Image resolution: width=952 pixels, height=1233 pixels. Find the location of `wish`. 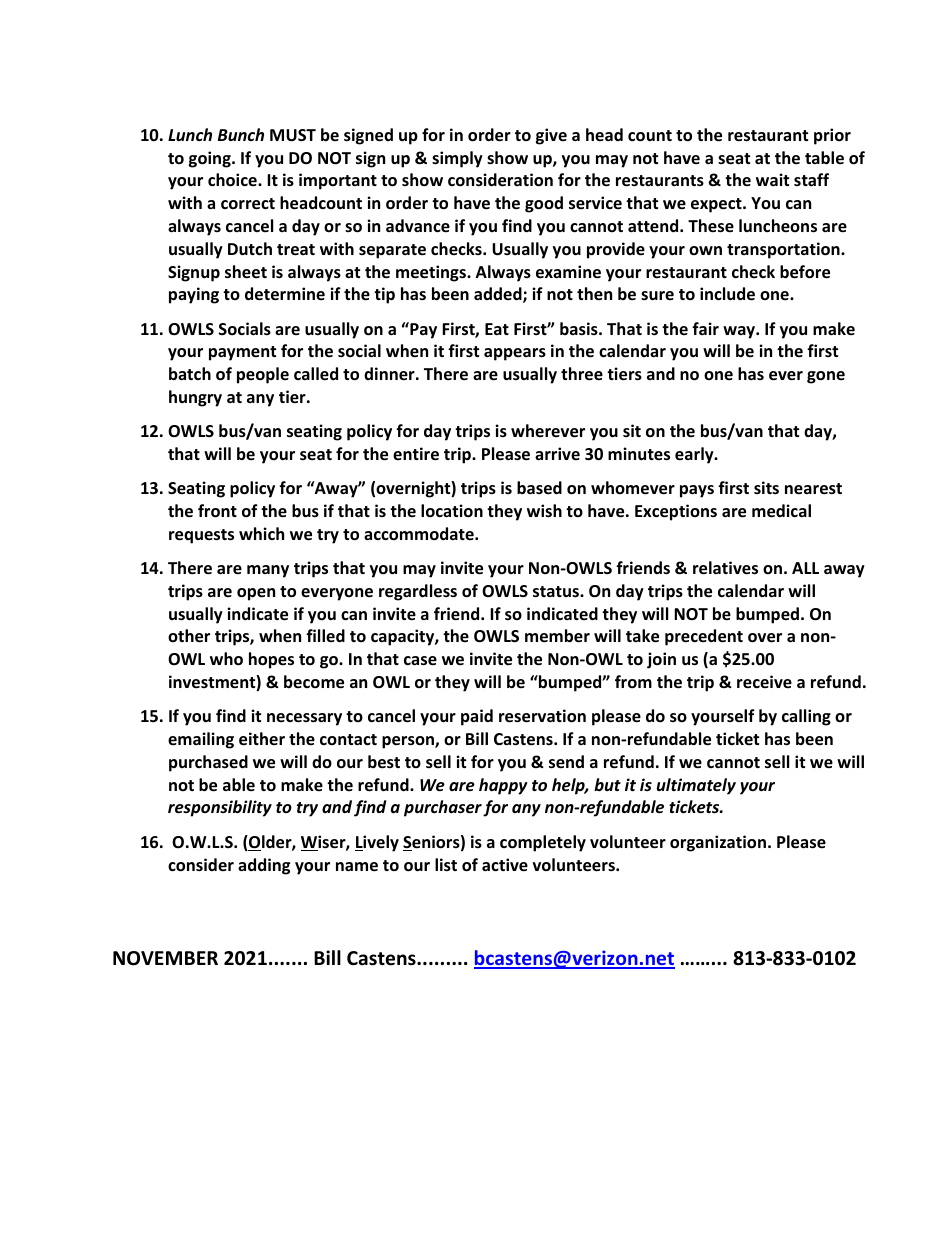

wish is located at coordinates (544, 510).
